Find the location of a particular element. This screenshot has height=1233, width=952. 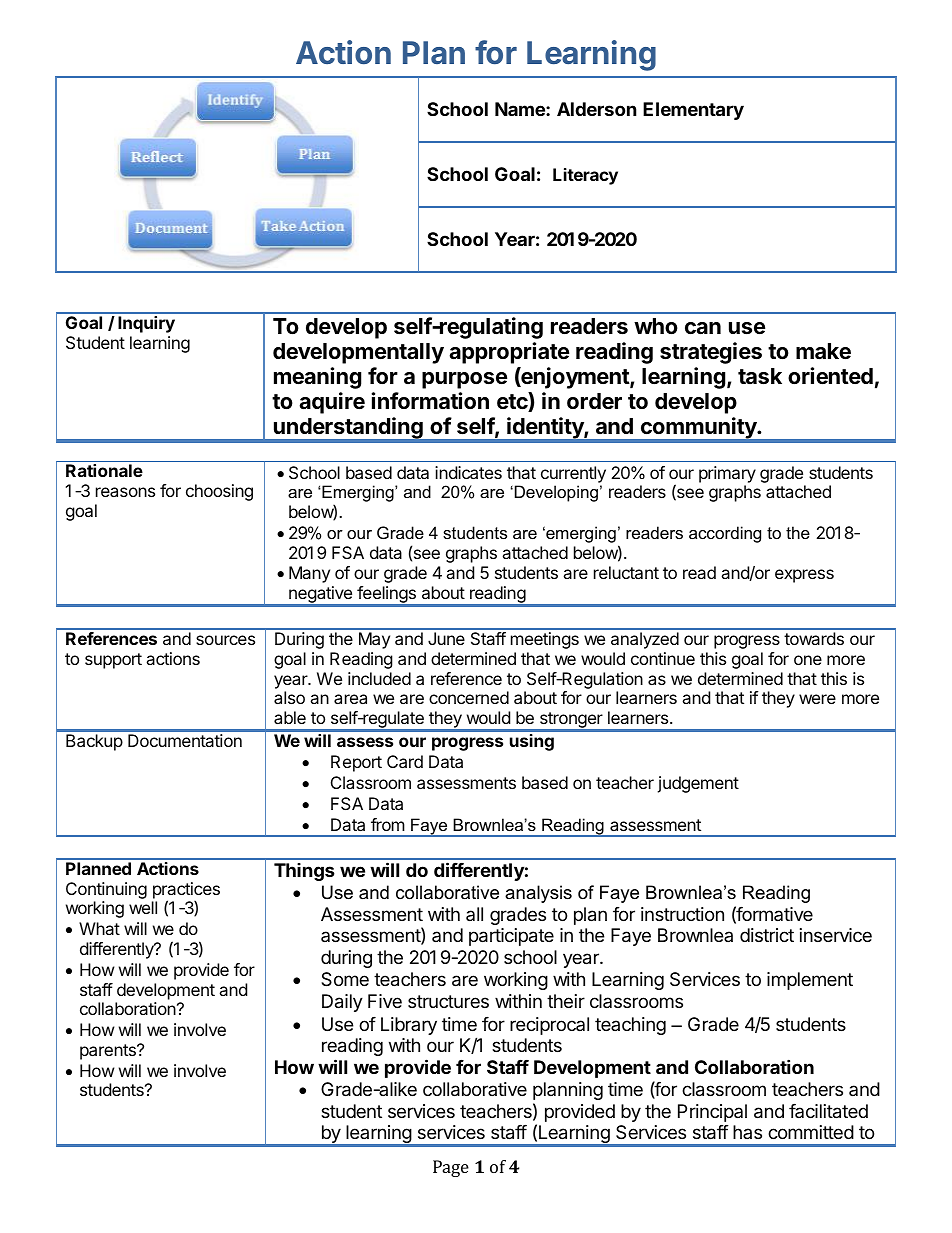

aquire is located at coordinates (332, 403).
